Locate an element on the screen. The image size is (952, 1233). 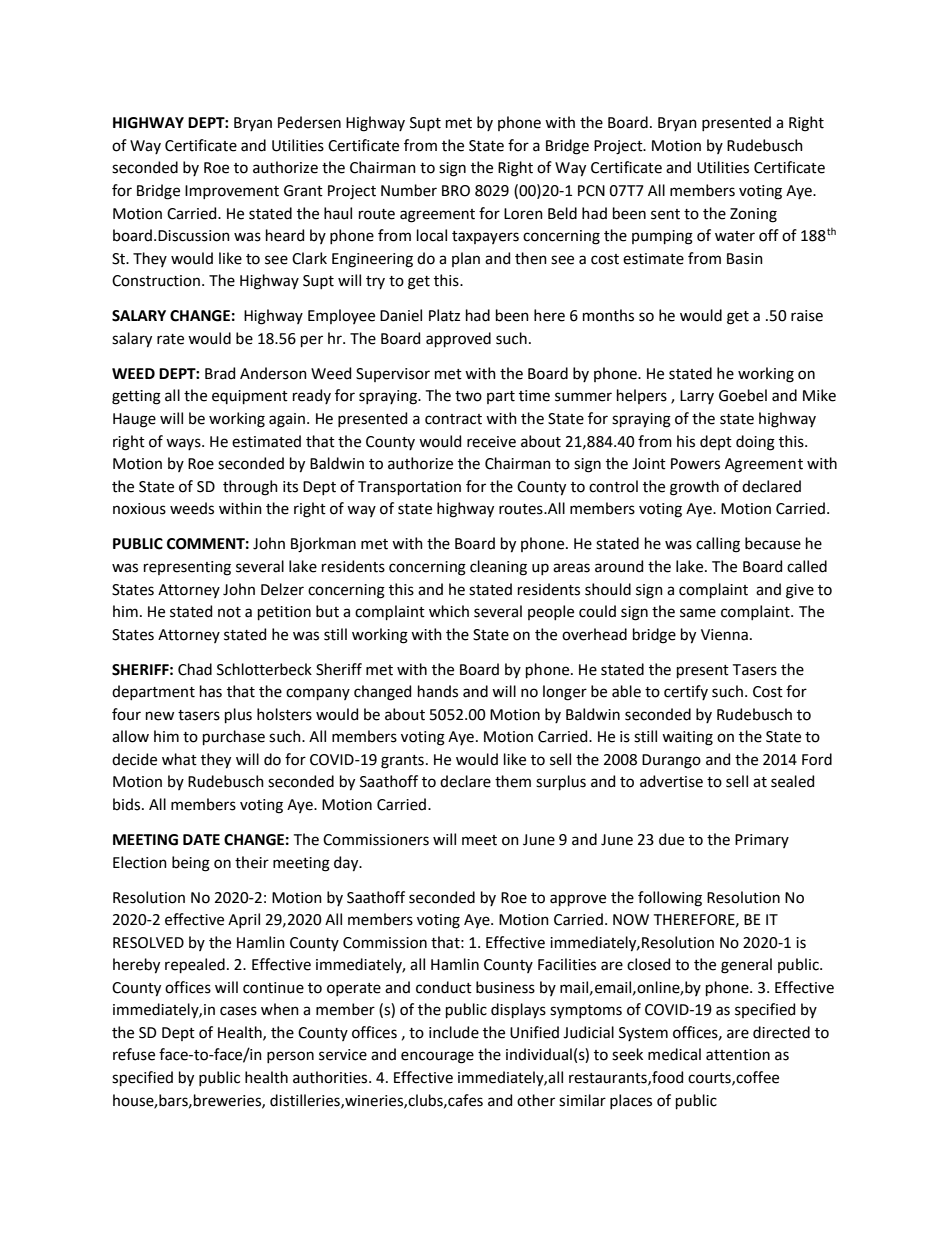
day is located at coordinates (347, 864).
